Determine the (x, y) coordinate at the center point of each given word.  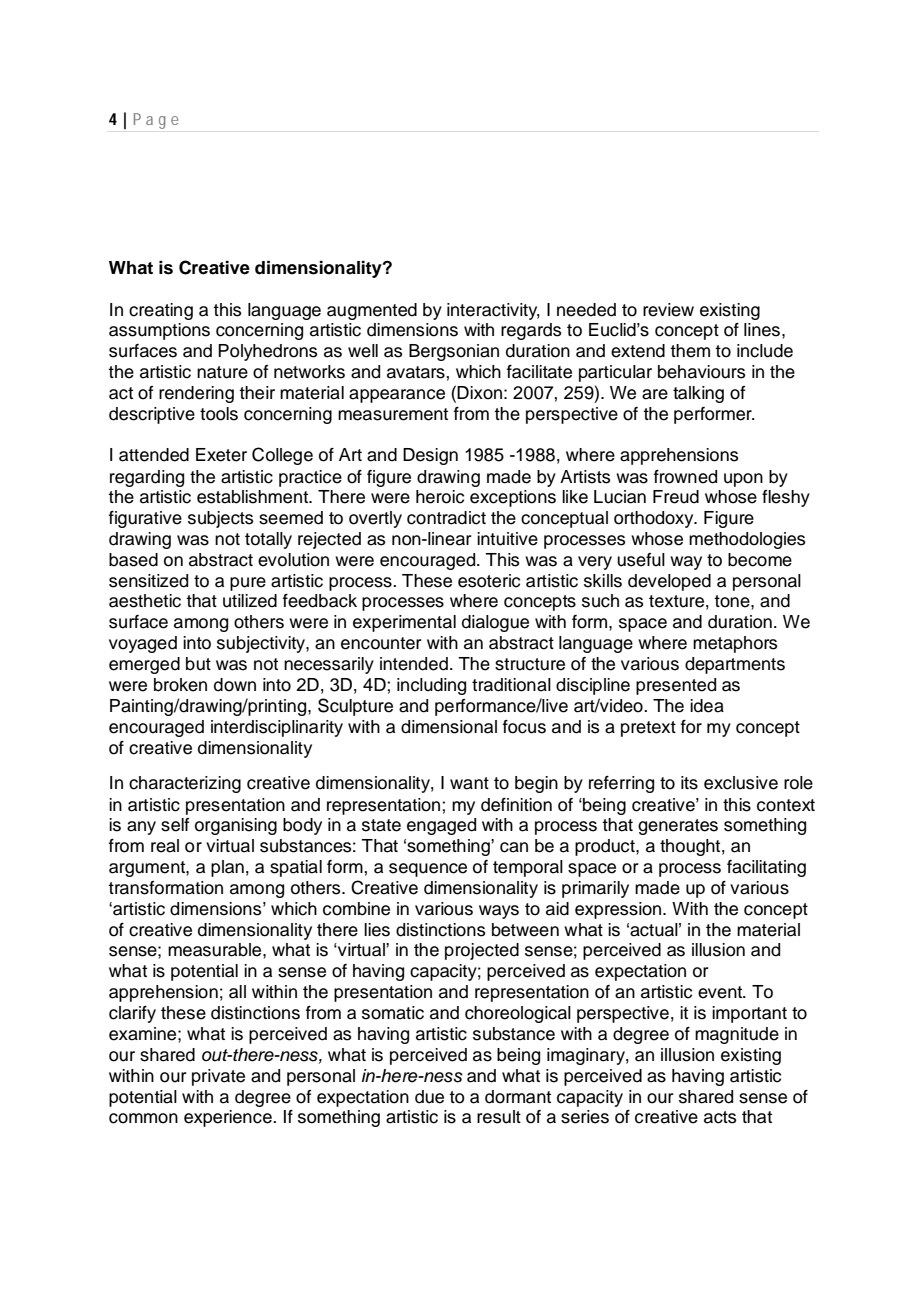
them (690, 351)
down (235, 685)
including (431, 686)
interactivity (493, 311)
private (218, 1077)
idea (707, 706)
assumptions (159, 331)
